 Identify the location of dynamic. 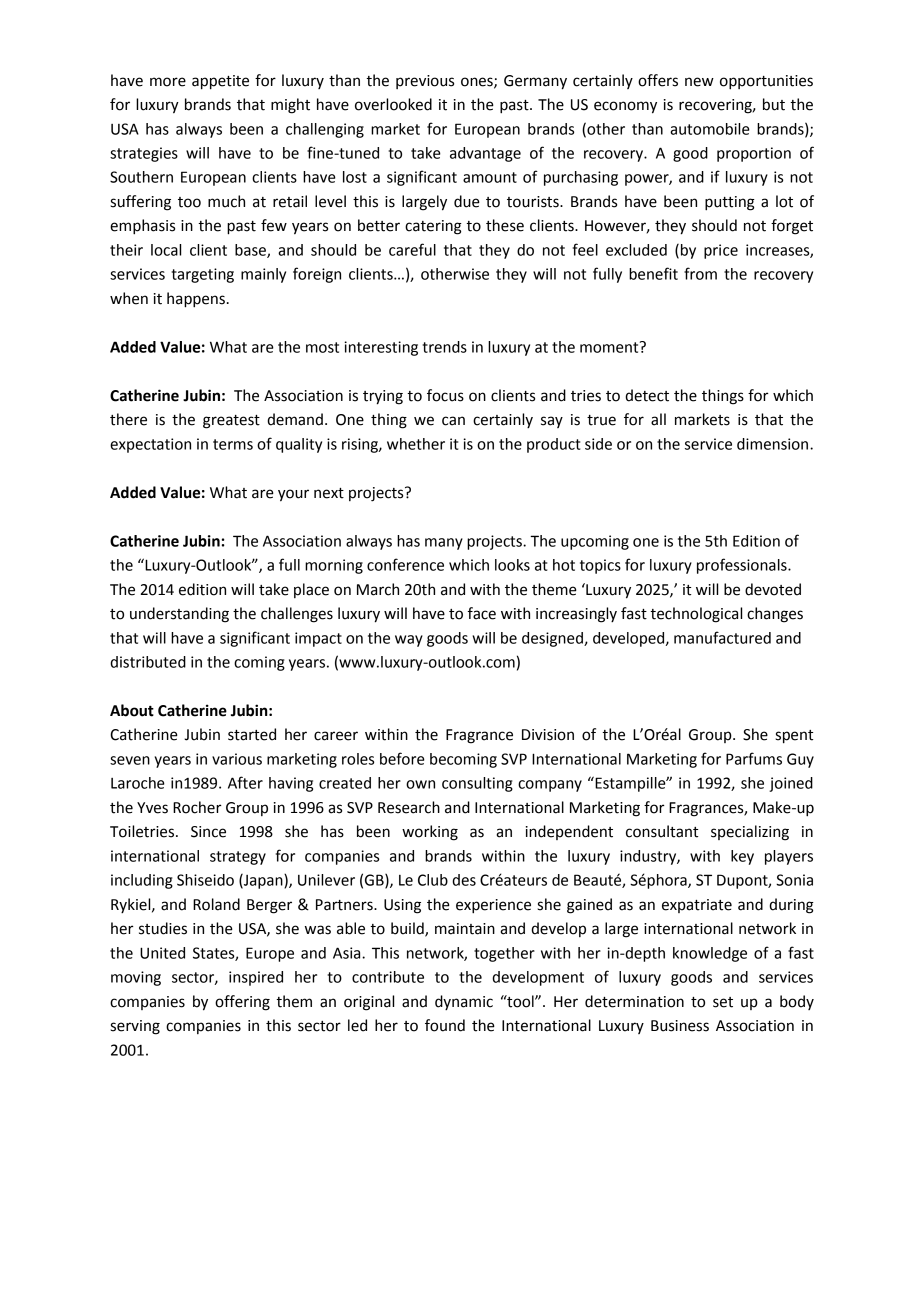
(464, 1002).
